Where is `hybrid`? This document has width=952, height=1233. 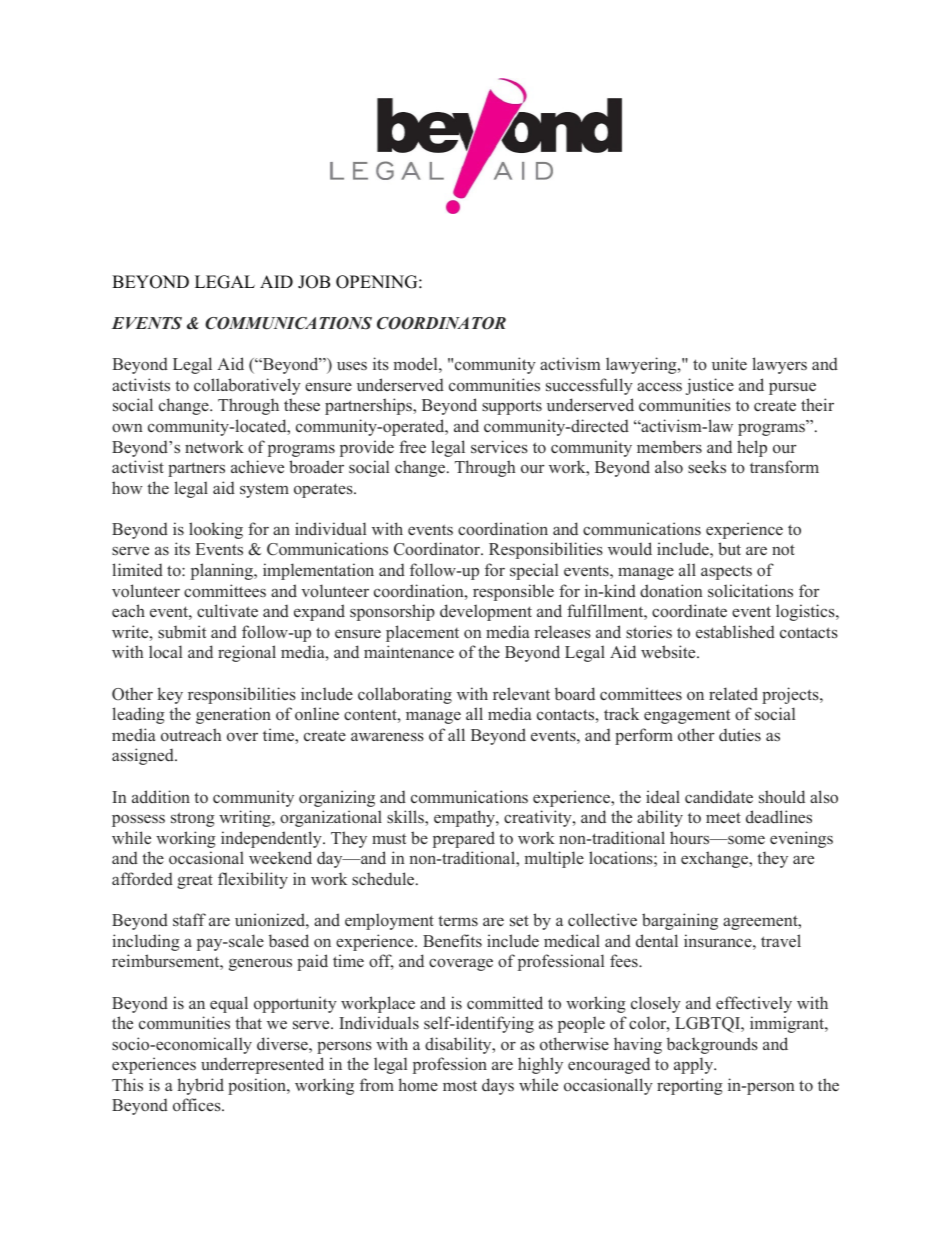
hybrid is located at coordinates (200, 1086).
